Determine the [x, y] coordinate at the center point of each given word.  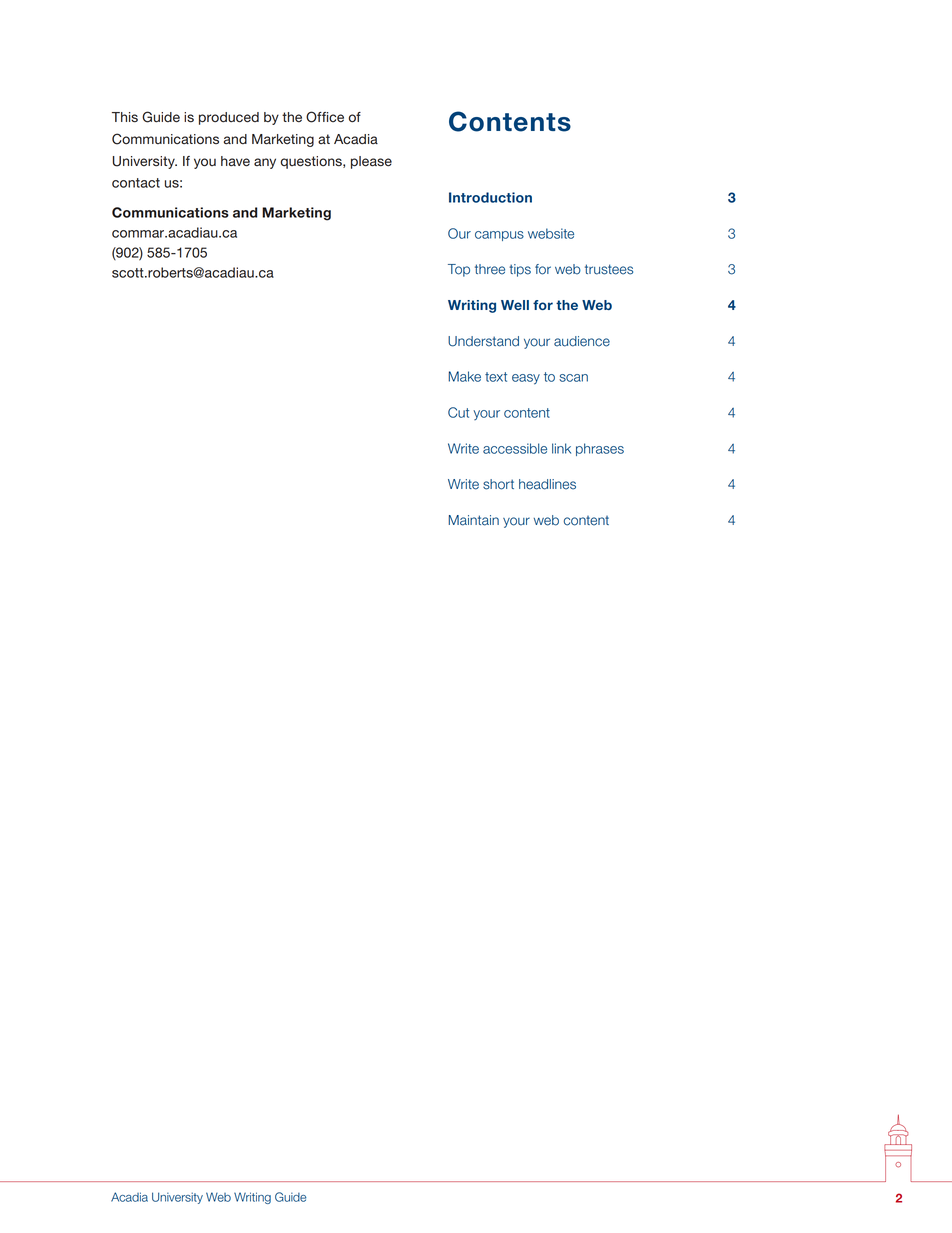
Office [325, 117]
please [371, 162]
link [561, 448]
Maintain [473, 520]
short [498, 484]
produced [229, 118]
